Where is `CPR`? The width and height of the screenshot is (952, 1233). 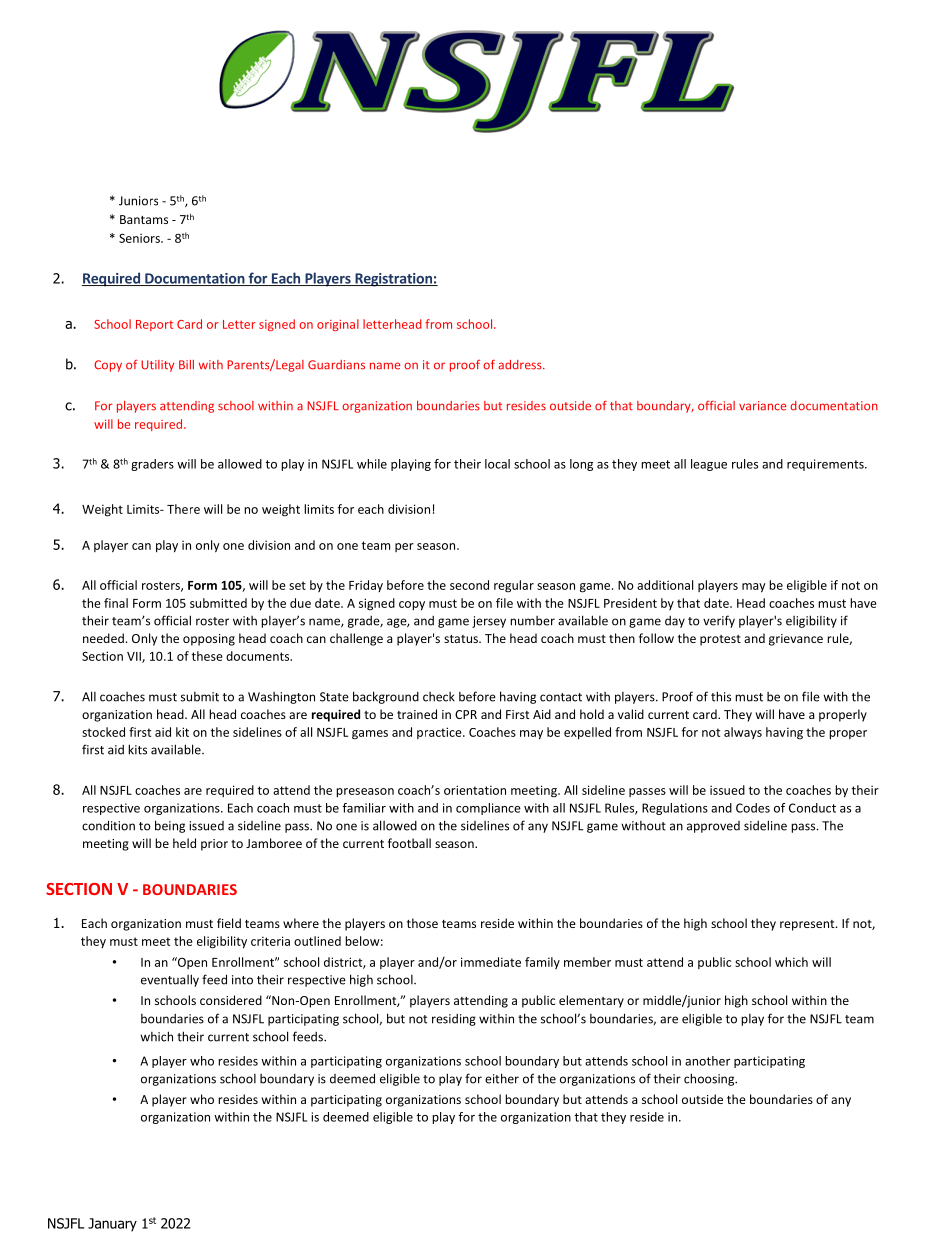
CPR is located at coordinates (466, 714).
